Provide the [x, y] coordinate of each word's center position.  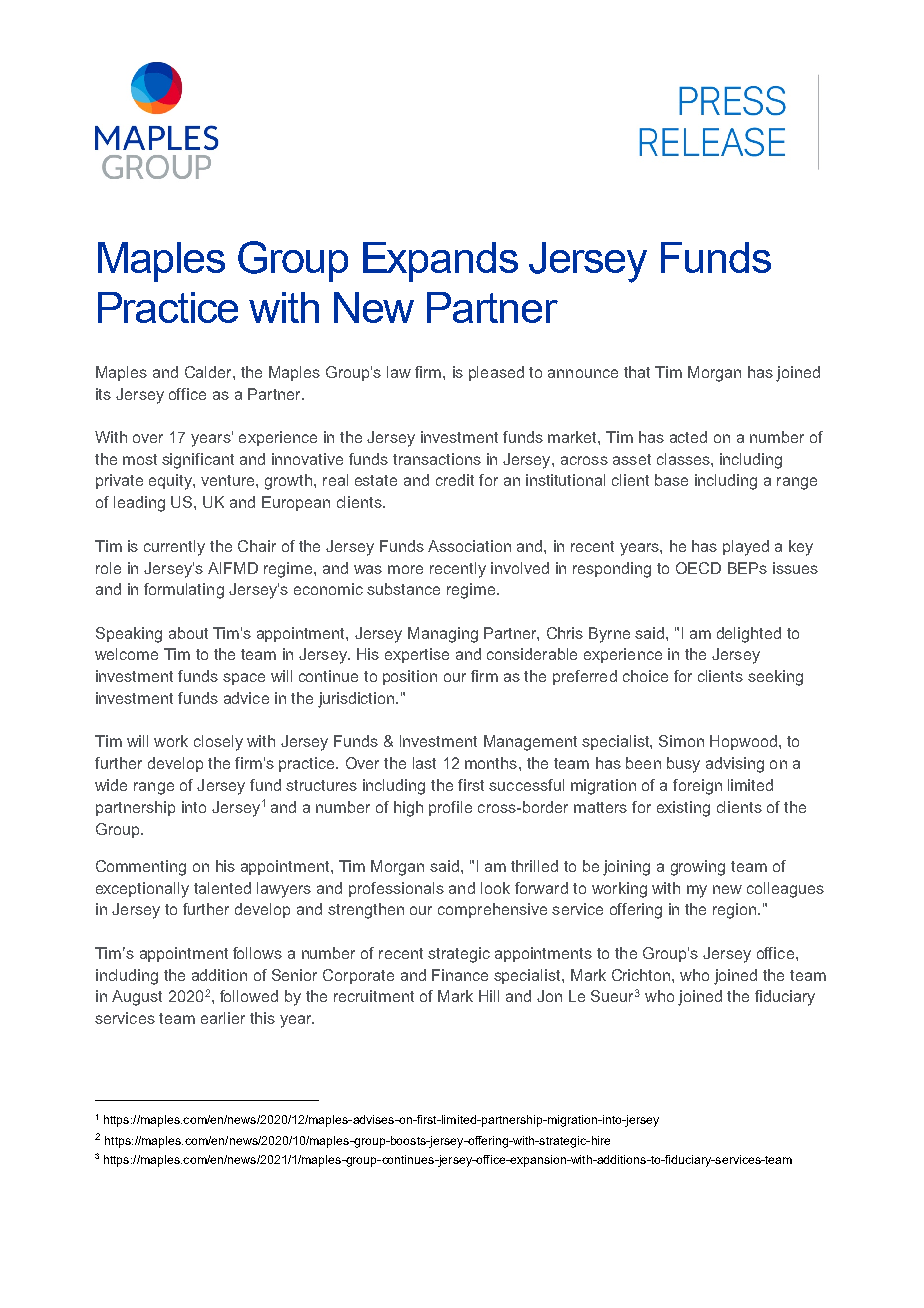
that [637, 372]
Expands [440, 262]
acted [688, 437]
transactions [437, 459]
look [495, 888]
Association [469, 546]
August [137, 998]
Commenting [141, 868]
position [410, 677]
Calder [209, 372]
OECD [698, 568]
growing [698, 868]
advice [246, 698]
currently [174, 548]
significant [198, 461]
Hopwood [743, 742]
